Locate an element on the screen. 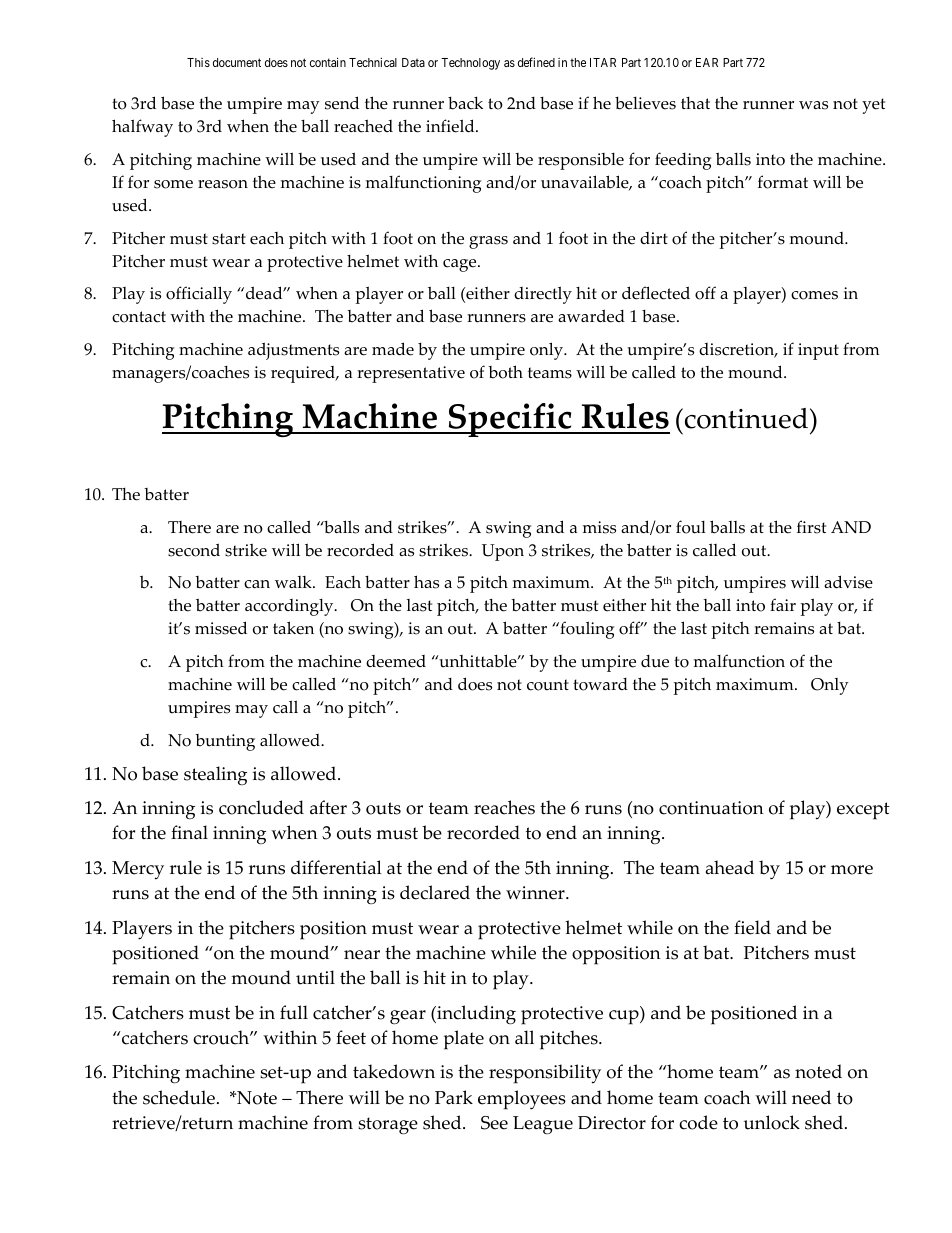  document is located at coordinates (237, 62).
